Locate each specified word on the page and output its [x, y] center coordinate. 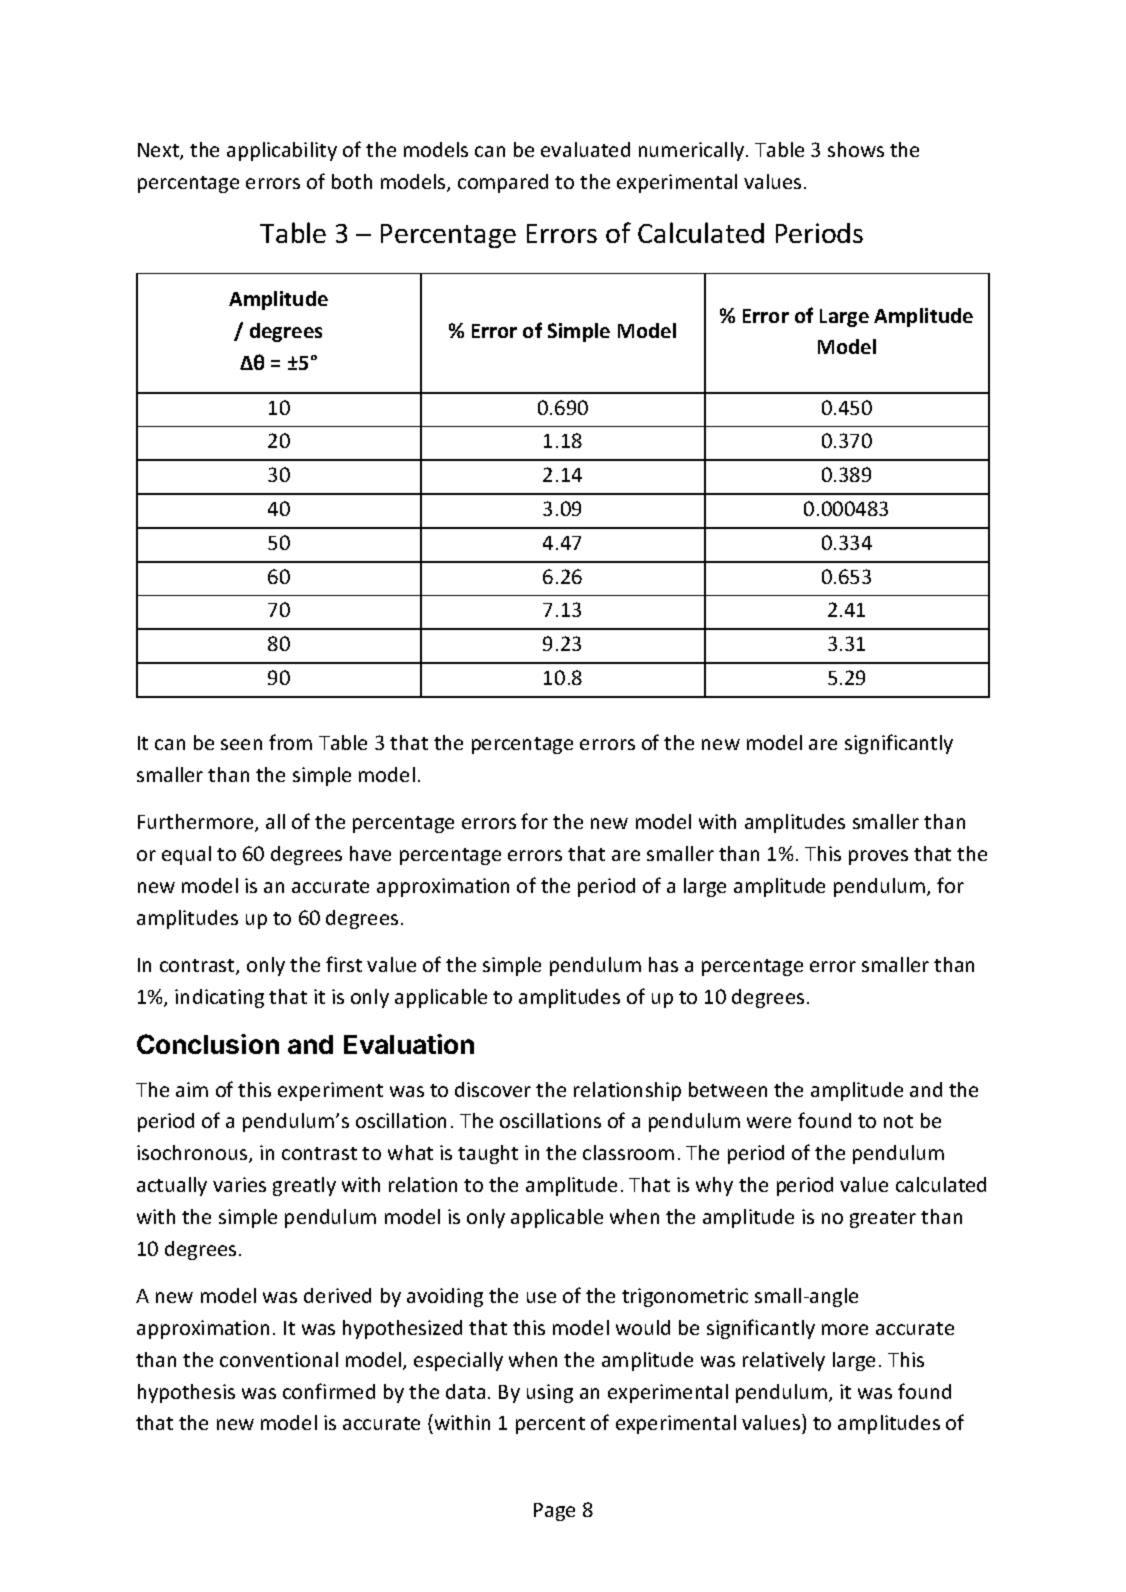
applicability [282, 151]
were [769, 1122]
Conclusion [208, 1044]
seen [241, 744]
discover [493, 1089]
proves [878, 857]
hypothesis [186, 1393]
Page [554, 1512]
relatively [784, 1361]
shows [856, 149]
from [290, 742]
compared [503, 183]
